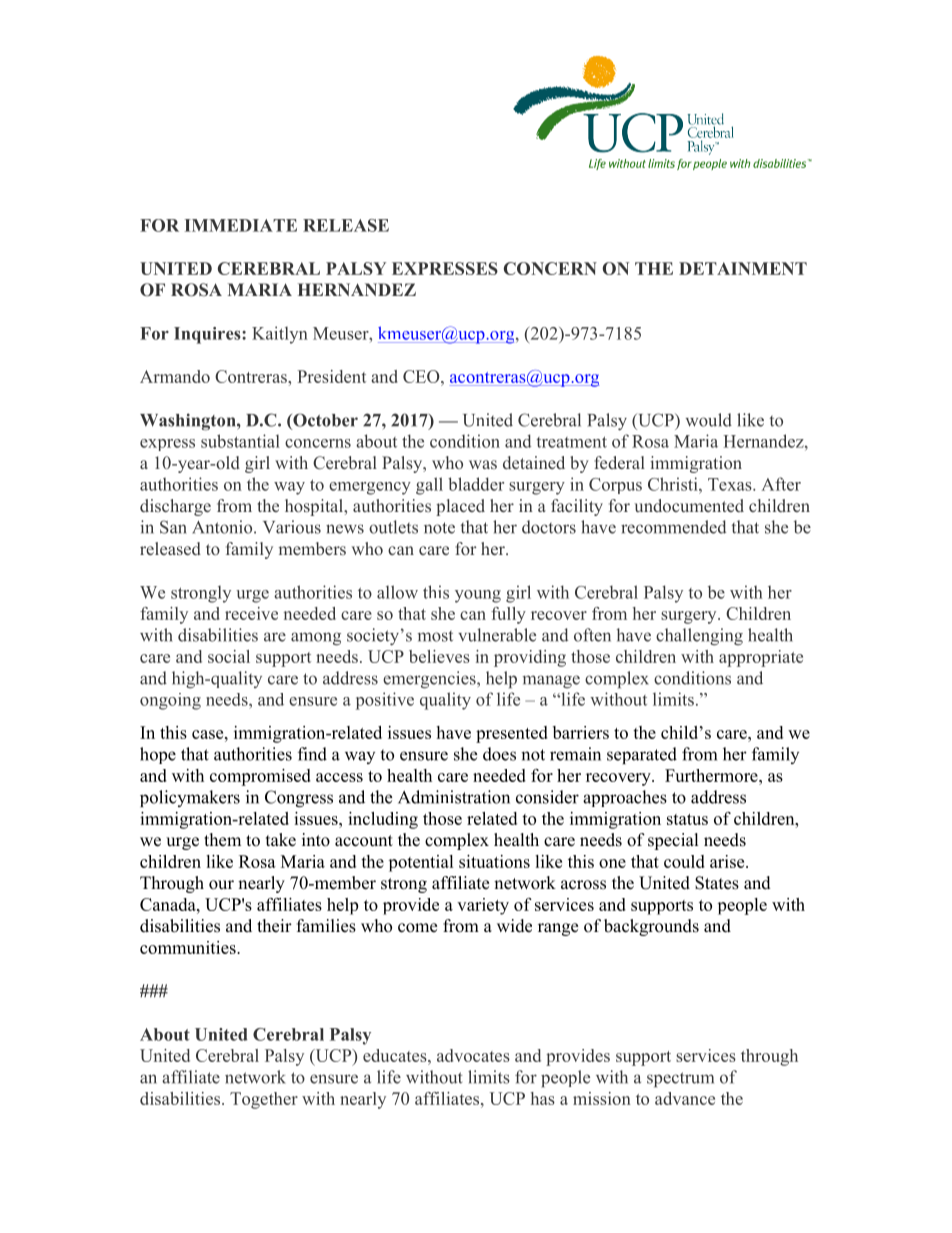  I want to click on DETAINMENT, so click(743, 268).
